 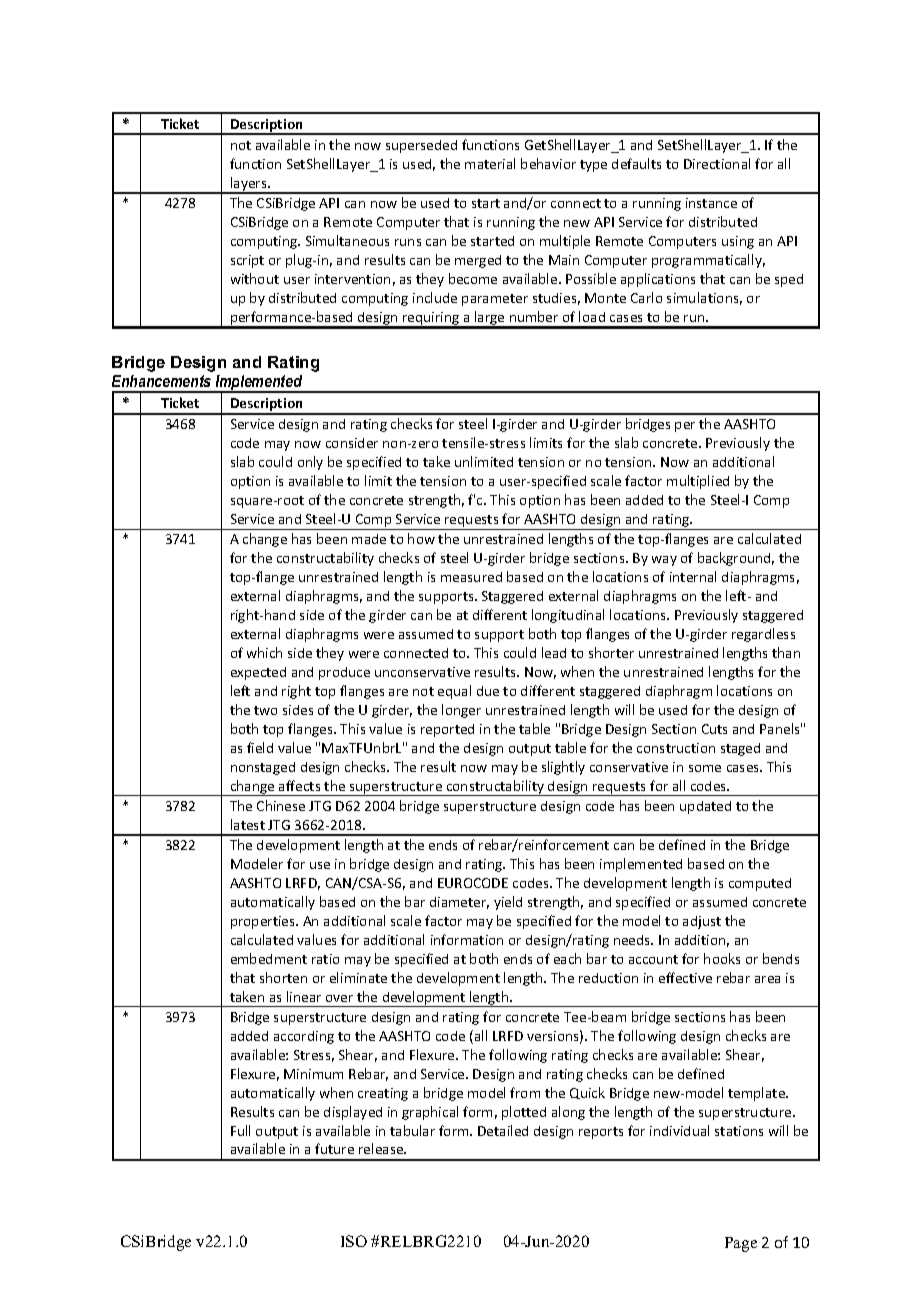 I want to click on two, so click(x=265, y=710).
